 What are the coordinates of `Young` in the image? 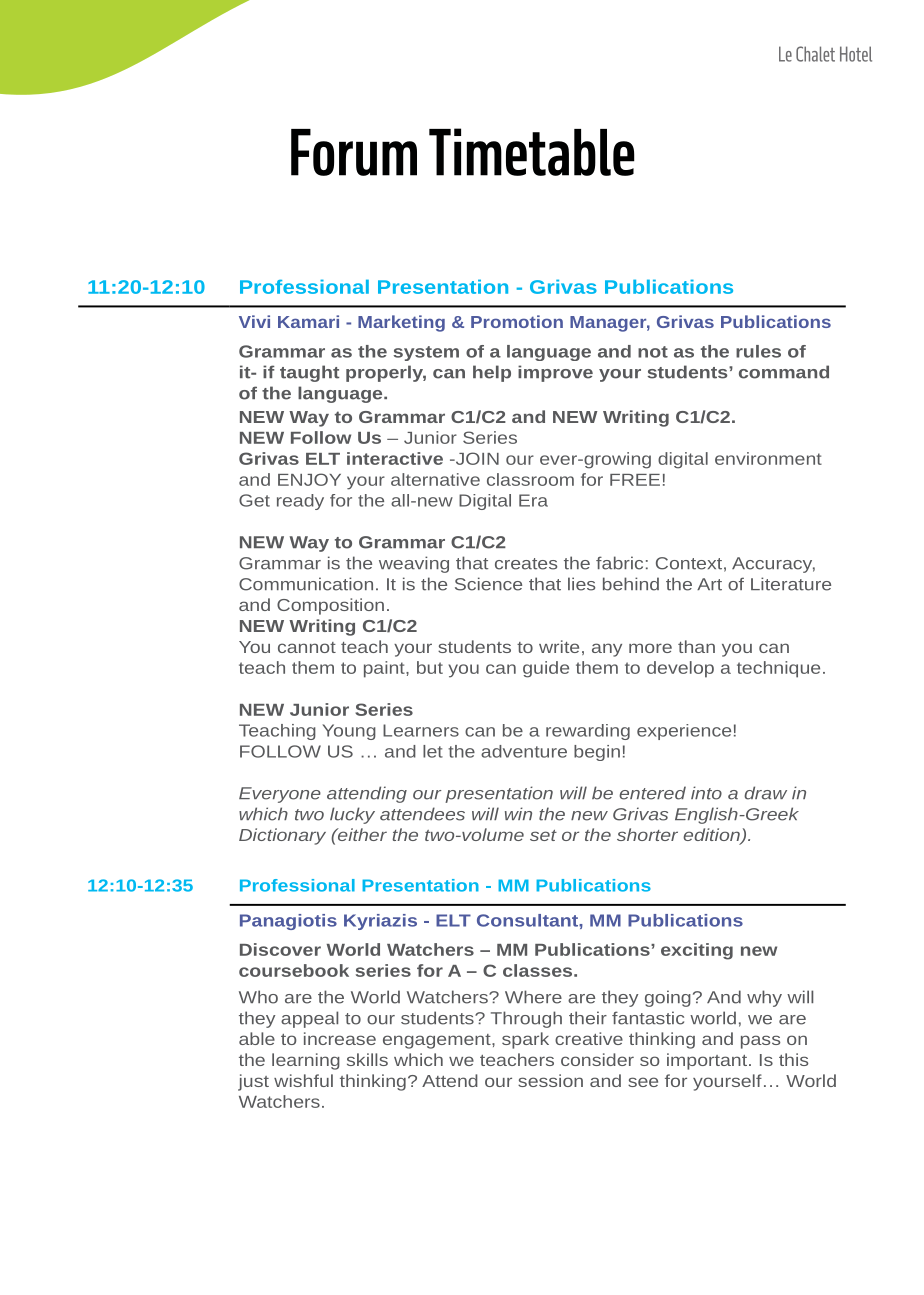 It's located at (349, 732).
